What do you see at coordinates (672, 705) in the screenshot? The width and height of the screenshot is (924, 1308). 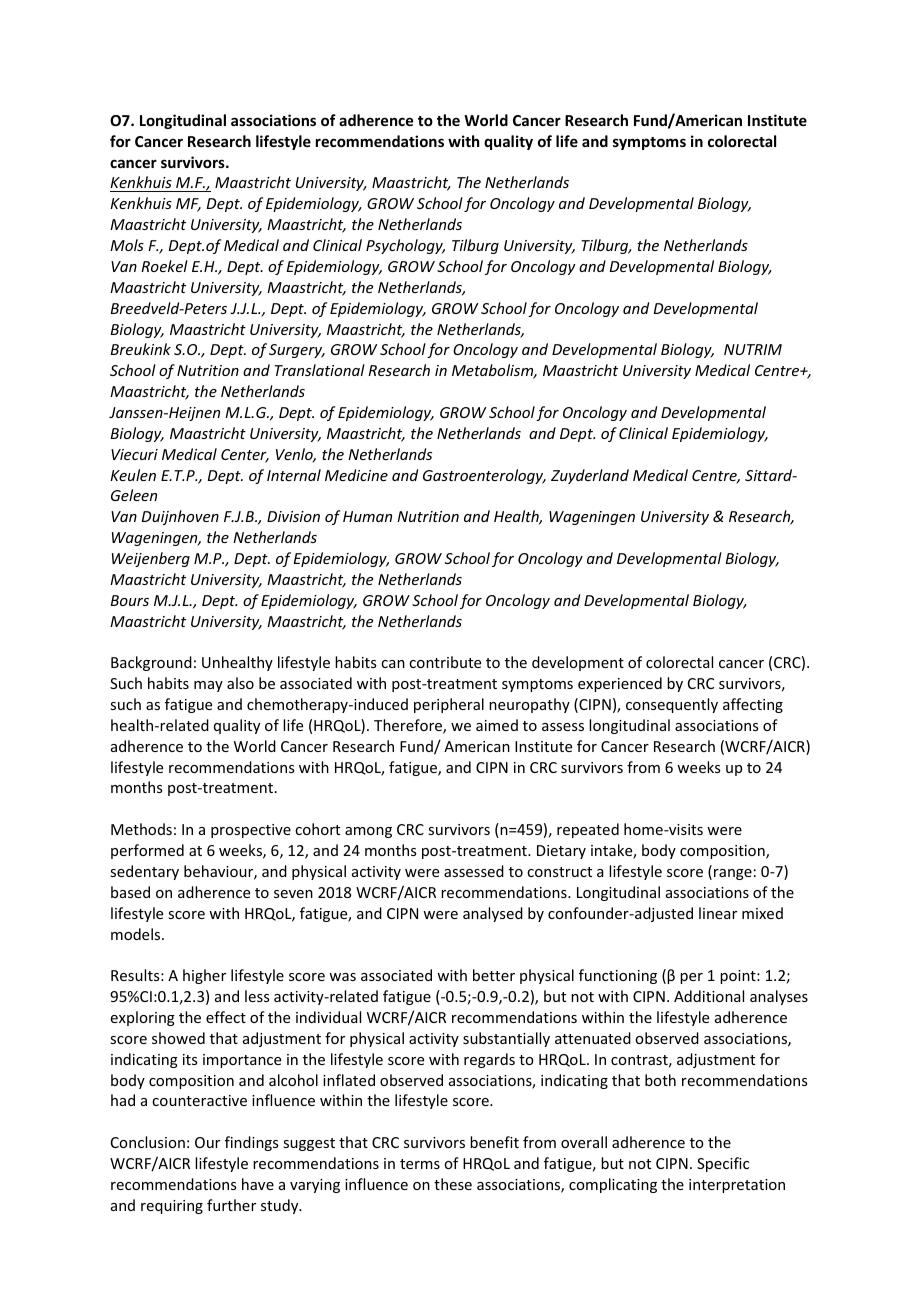 I see `consequently` at bounding box center [672, 705].
